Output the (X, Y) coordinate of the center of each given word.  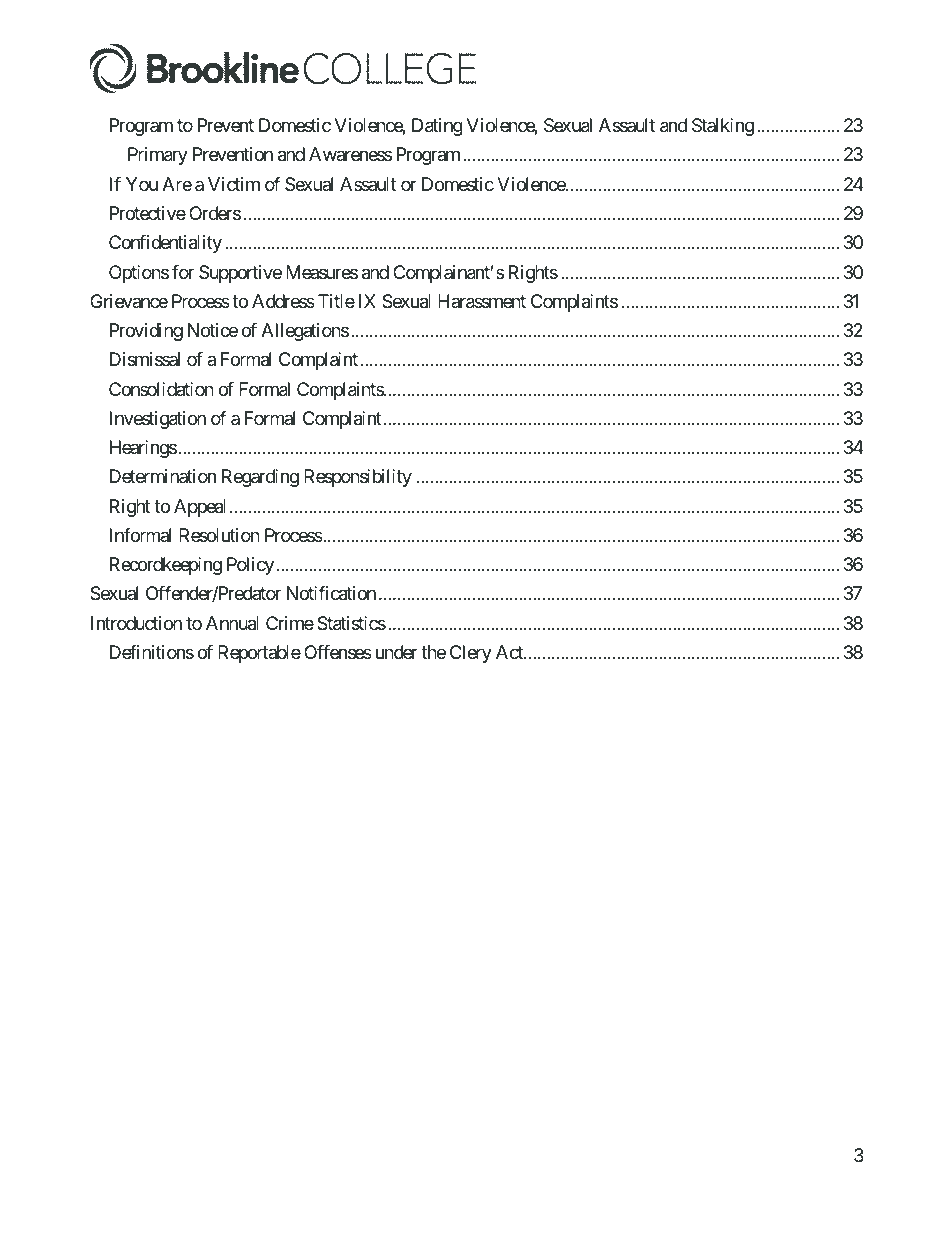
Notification (331, 593)
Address (283, 301)
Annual (232, 623)
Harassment (482, 301)
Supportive (240, 274)
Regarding (260, 478)
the (433, 652)
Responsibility (358, 478)
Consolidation (161, 389)
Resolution (219, 535)
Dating (437, 127)
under (397, 652)
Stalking (723, 127)
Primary (158, 156)
